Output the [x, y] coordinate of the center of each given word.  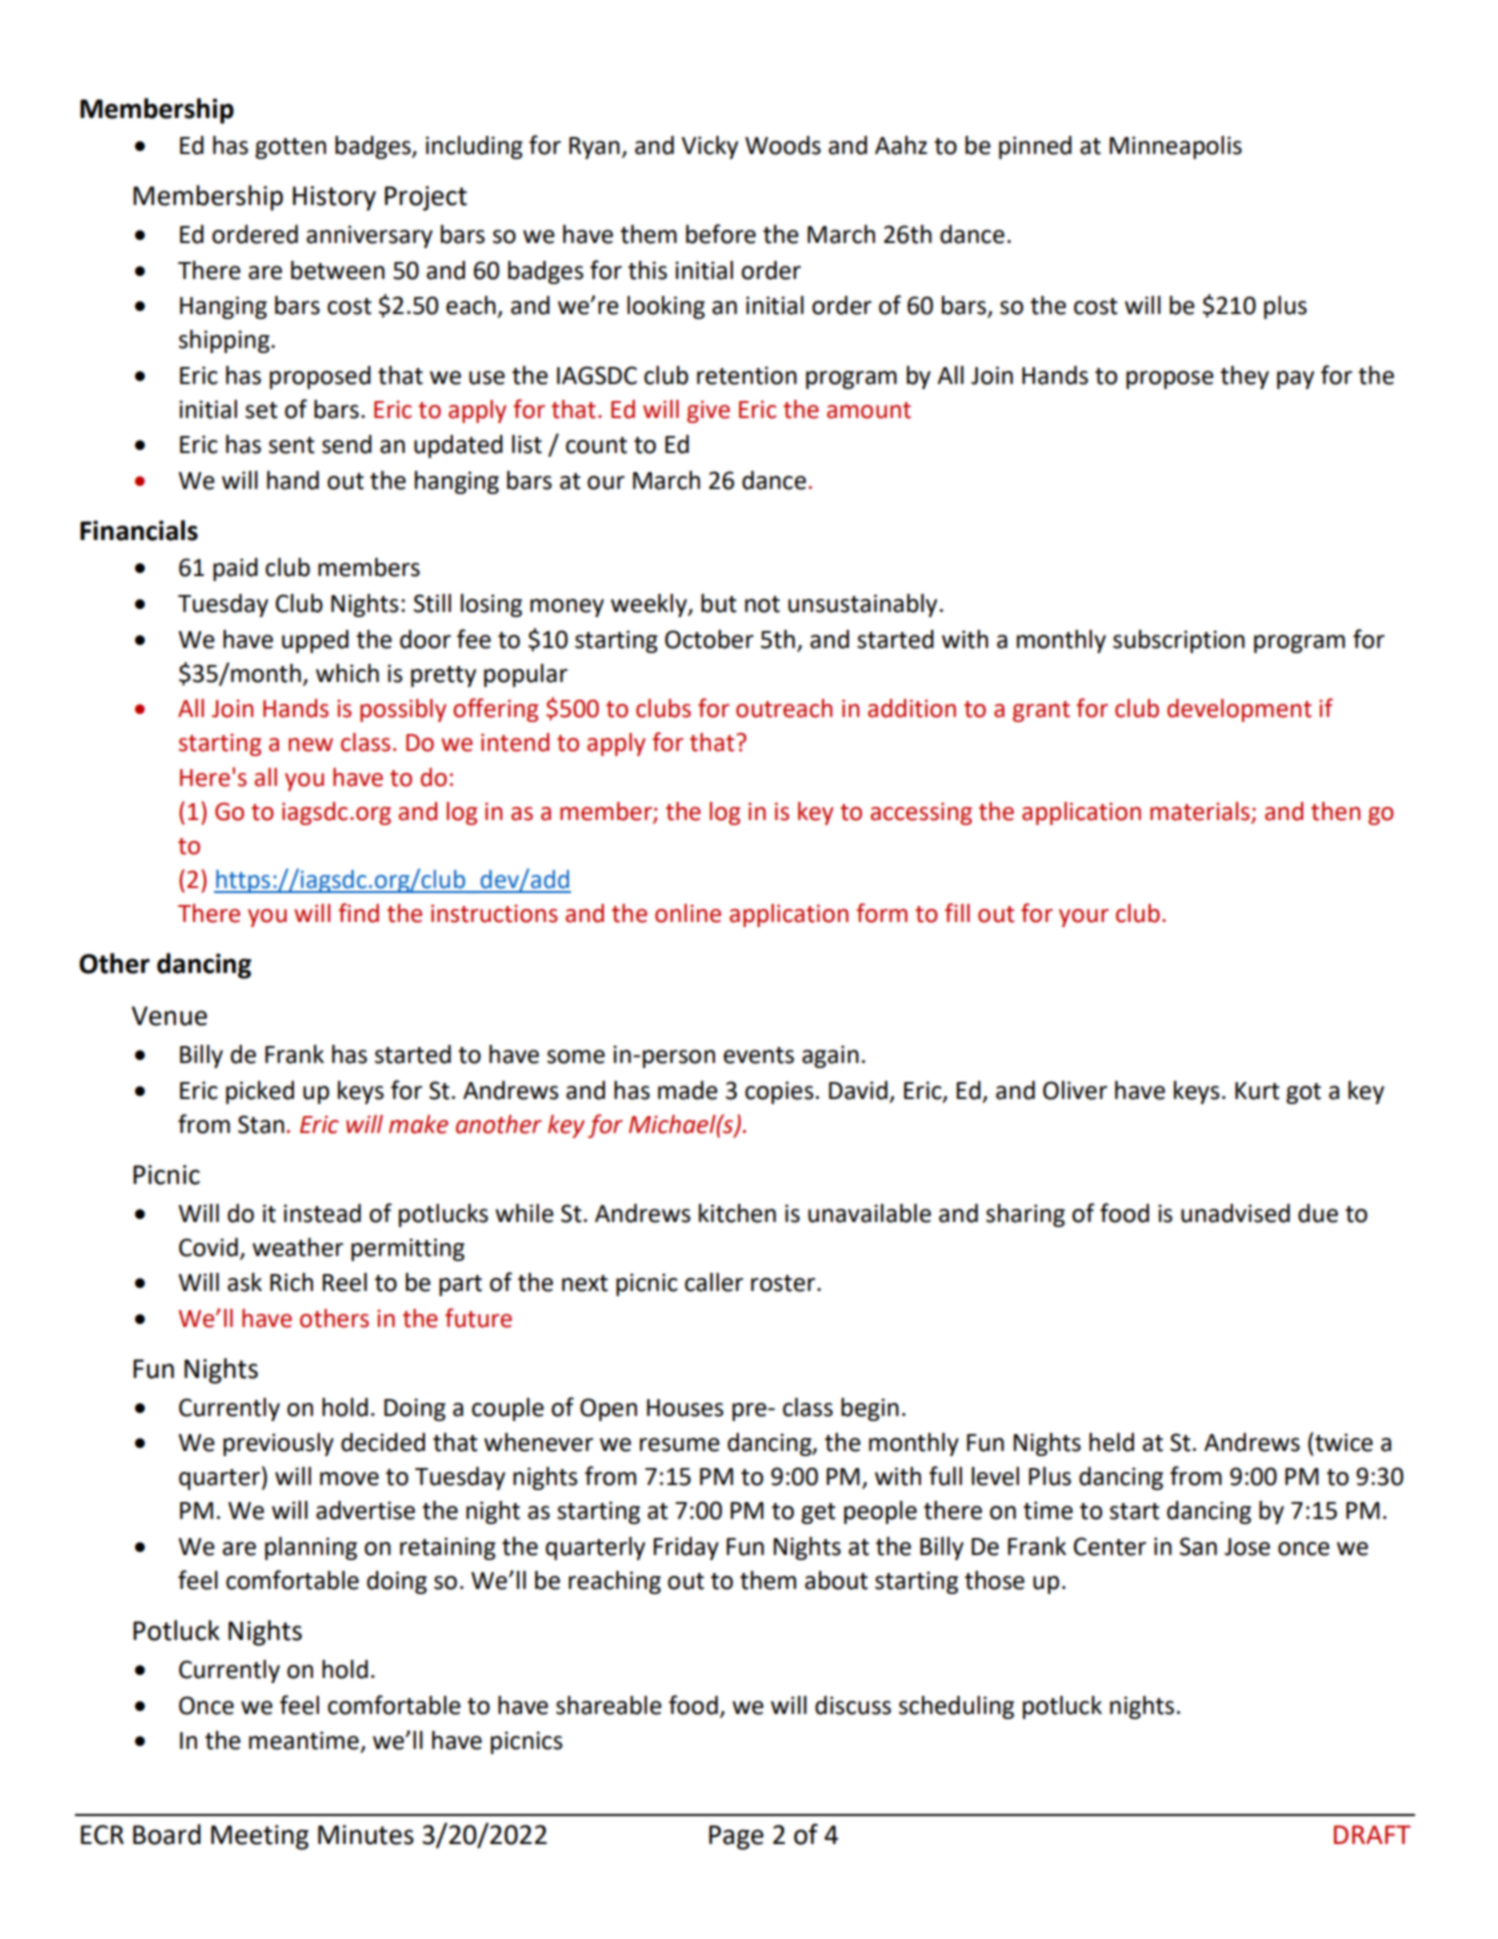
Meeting [260, 1837]
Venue [169, 1016]
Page [736, 1837]
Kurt [1257, 1091]
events [758, 1055]
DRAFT [1372, 1834]
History [334, 198]
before [721, 234]
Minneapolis [1176, 147]
